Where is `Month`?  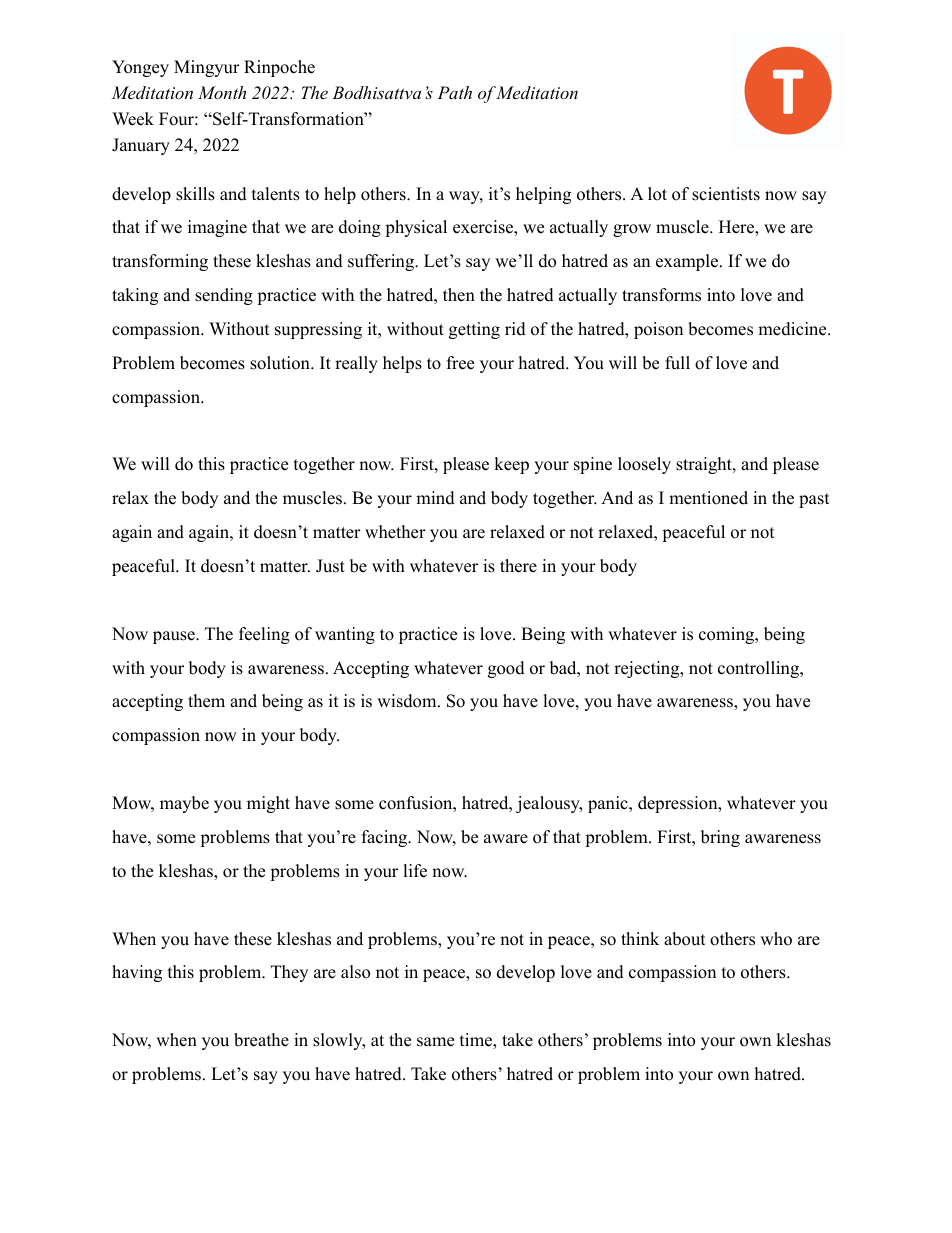
Month is located at coordinates (222, 92).
